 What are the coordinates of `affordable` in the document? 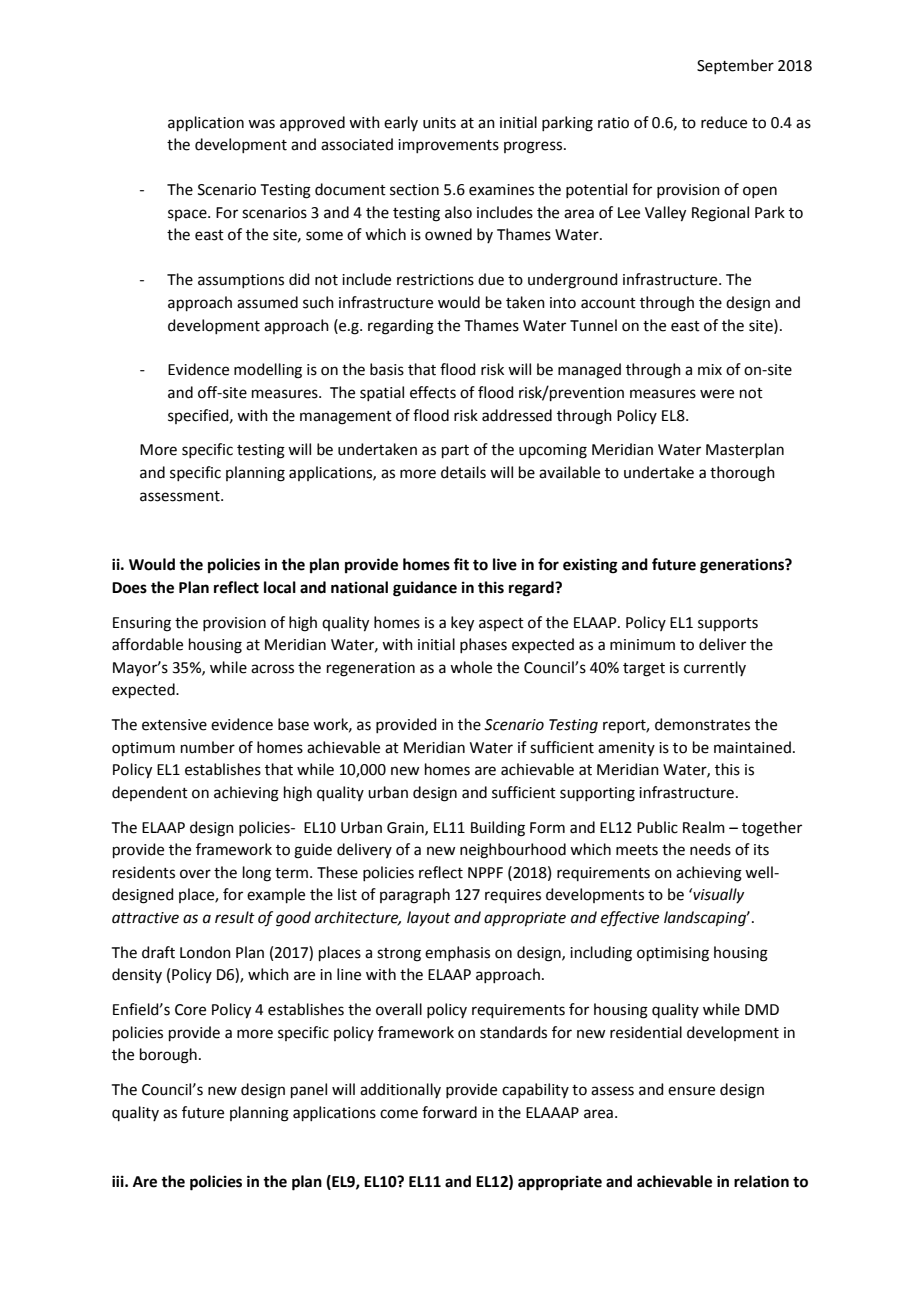 It's located at (147, 644).
